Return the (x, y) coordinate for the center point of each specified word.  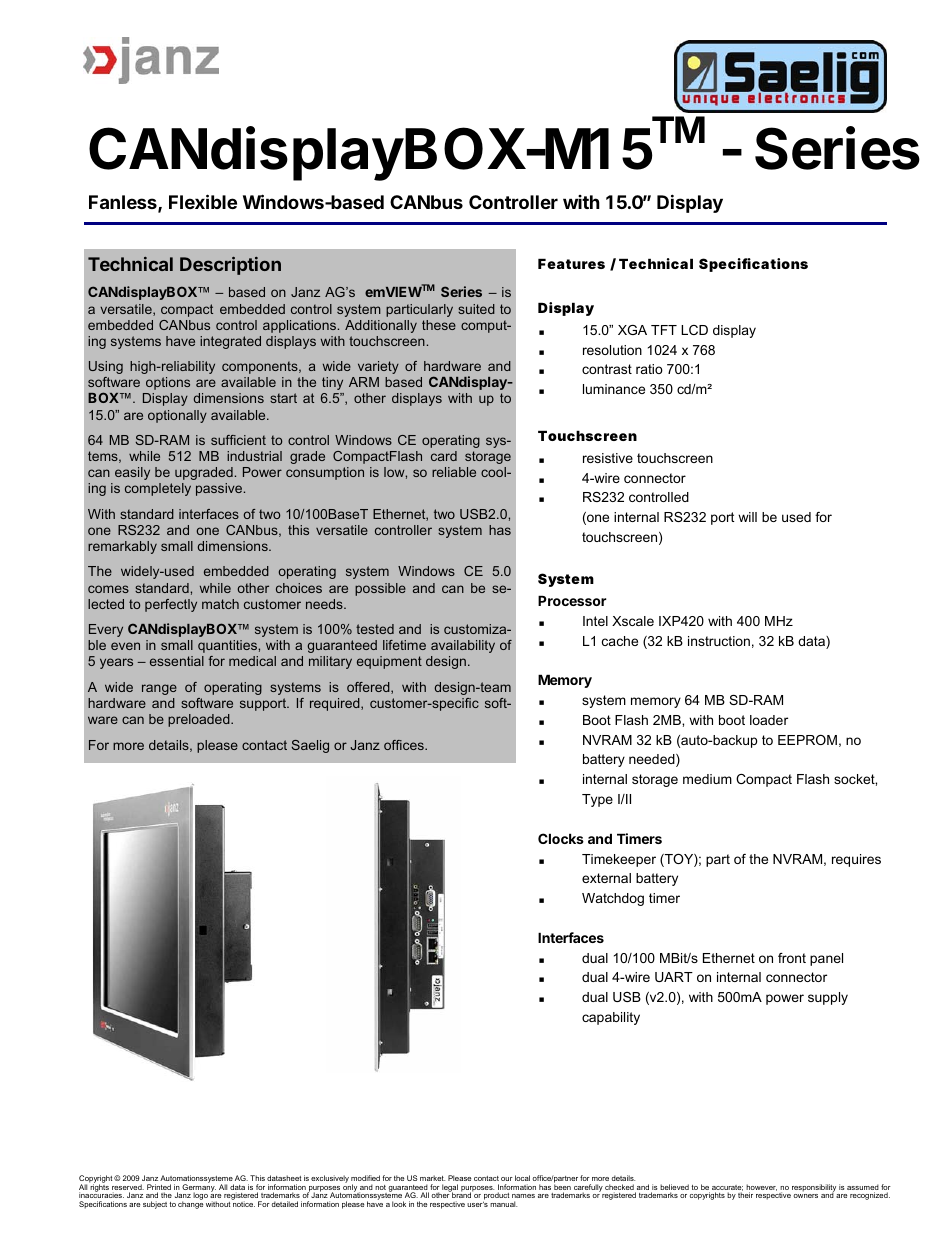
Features (571, 263)
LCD (694, 330)
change (190, 1205)
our (507, 1179)
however (761, 1188)
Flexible (203, 201)
